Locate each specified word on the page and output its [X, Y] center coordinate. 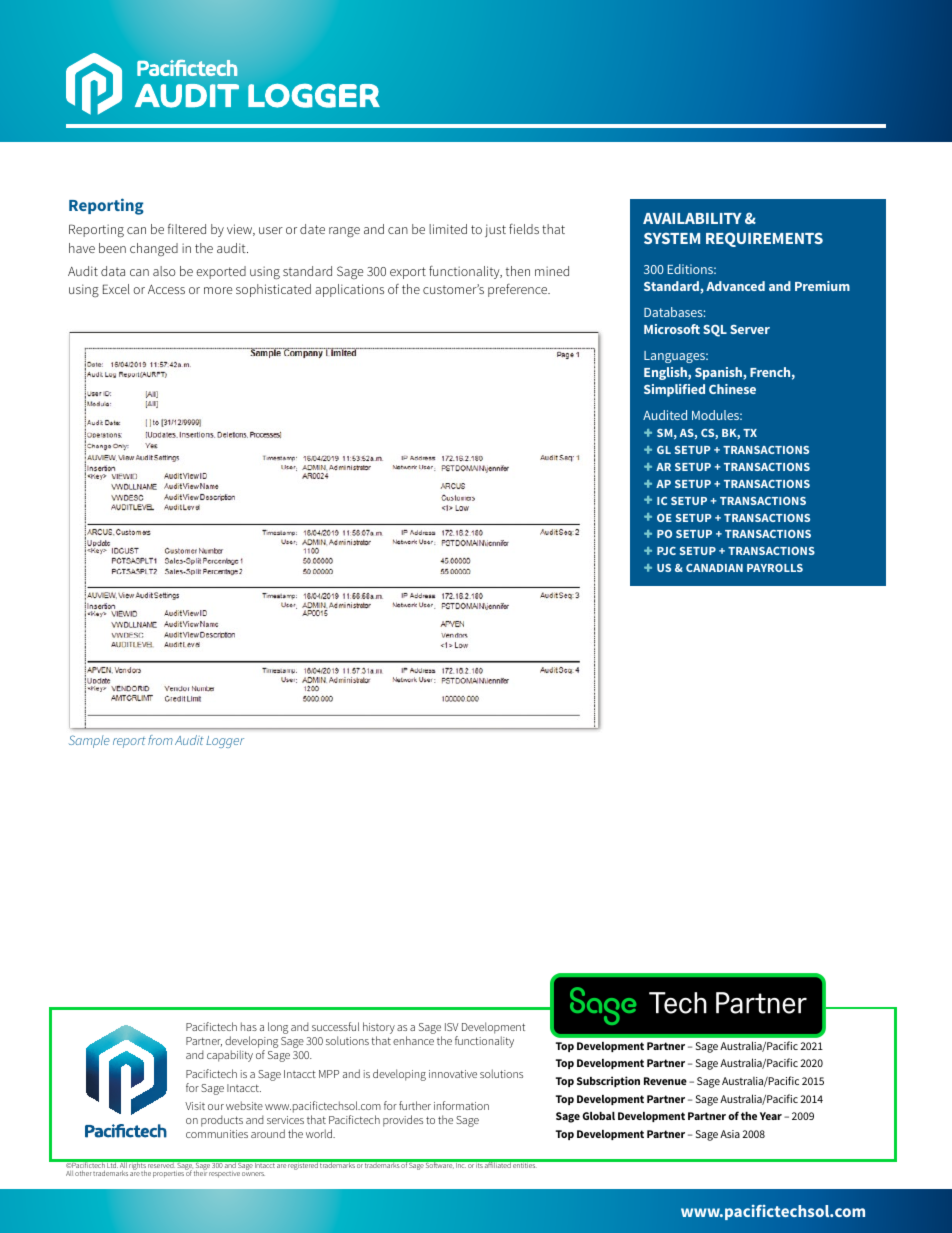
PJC [666, 551]
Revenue [665, 1081]
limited [448, 229]
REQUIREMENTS [764, 239]
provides [403, 1121]
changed [154, 249]
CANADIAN [714, 568]
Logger [225, 742]
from [160, 740]
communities [217, 1134]
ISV [452, 1027]
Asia [730, 1134]
